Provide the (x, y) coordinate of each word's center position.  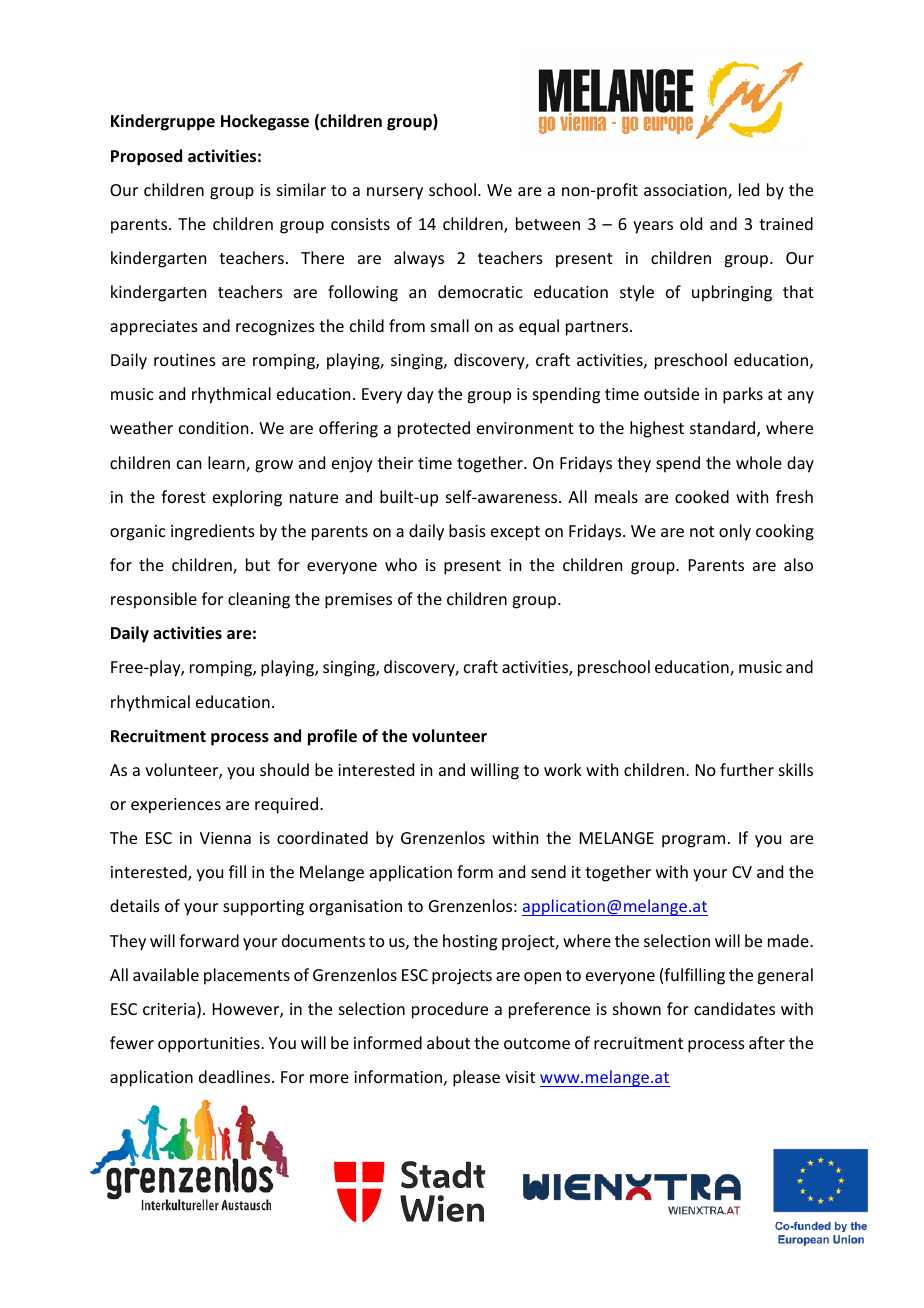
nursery (395, 193)
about (448, 1042)
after (767, 1042)
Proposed (146, 157)
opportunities (210, 1045)
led (749, 189)
